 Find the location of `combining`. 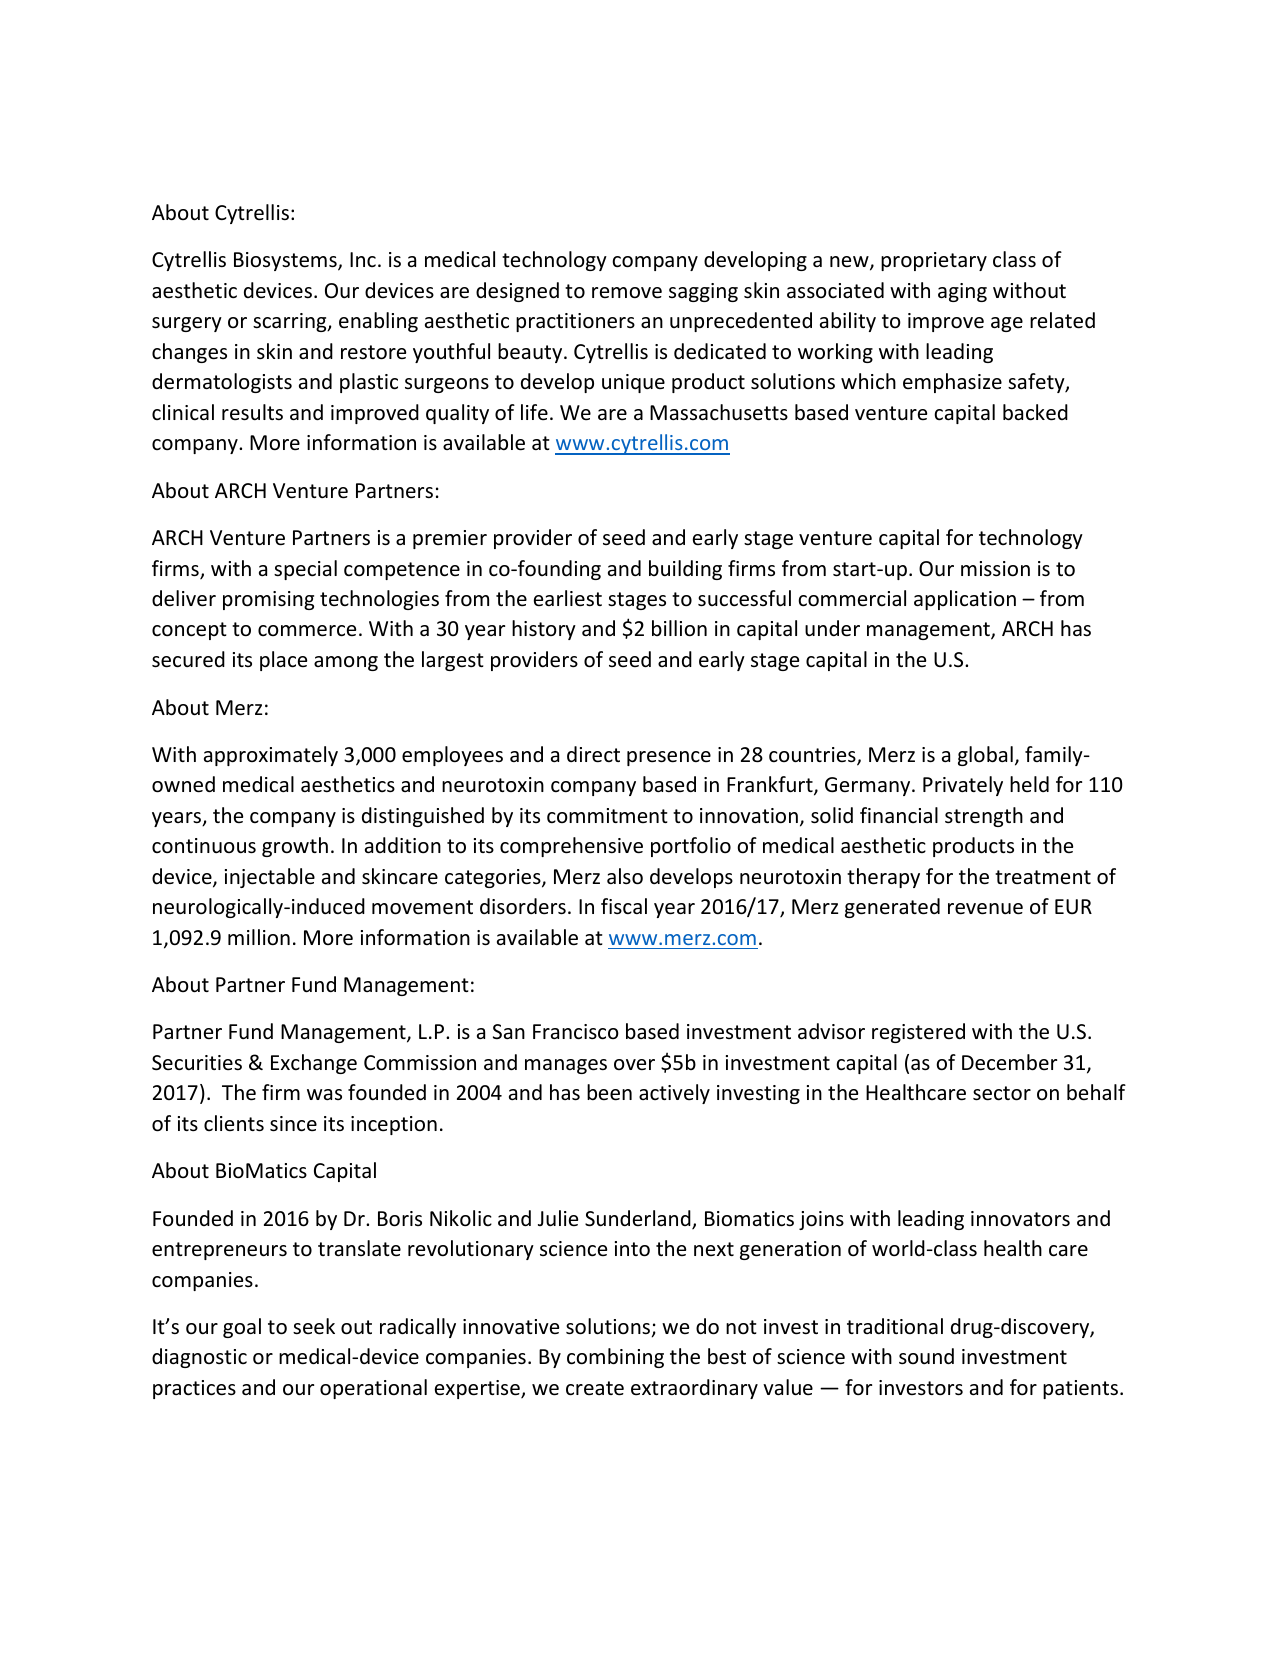

combining is located at coordinates (615, 1358).
